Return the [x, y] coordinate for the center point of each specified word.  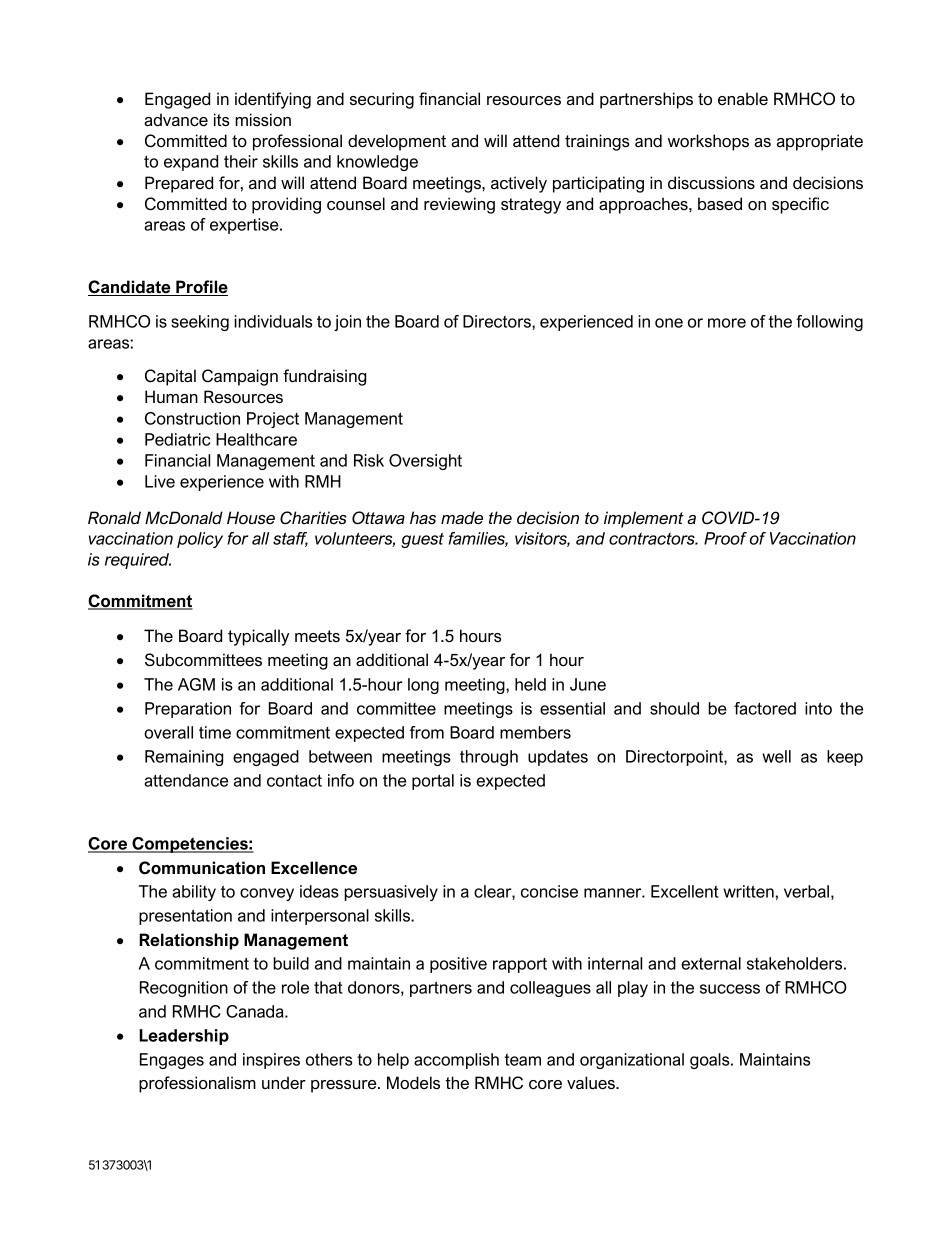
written [748, 891]
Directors [498, 321]
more [727, 323]
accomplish [456, 1061]
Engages [172, 1061]
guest [422, 540]
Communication [202, 867]
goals [711, 1061]
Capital [170, 377]
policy [200, 540]
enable [743, 99]
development [397, 142]
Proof [725, 538]
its [221, 120]
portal [433, 782]
